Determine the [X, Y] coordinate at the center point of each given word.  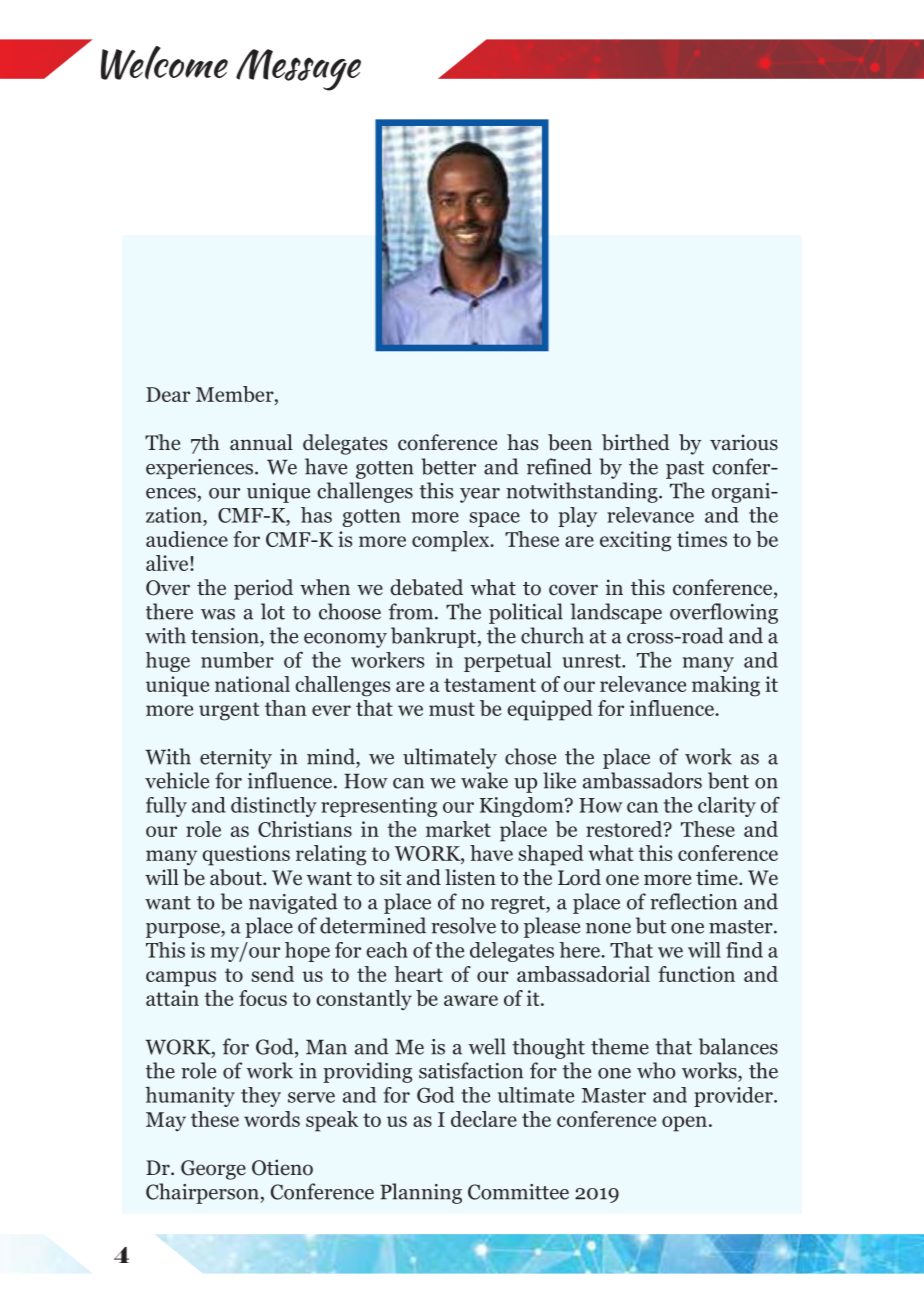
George [213, 1170]
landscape [616, 613]
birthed [636, 442]
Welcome [164, 63]
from [412, 611]
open [684, 1124]
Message [298, 70]
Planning [421, 1193]
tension [226, 636]
